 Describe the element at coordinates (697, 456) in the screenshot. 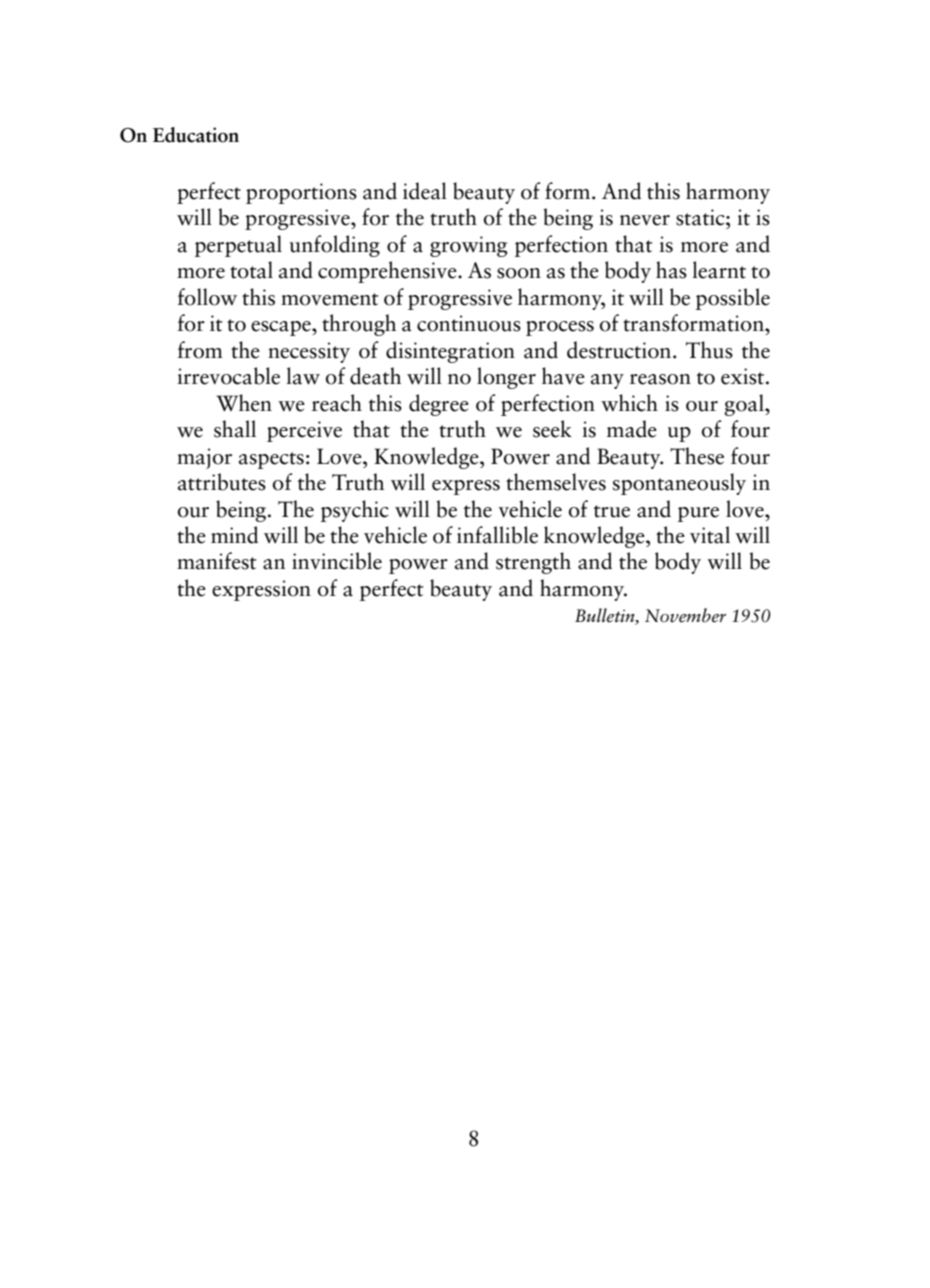

I see `These` at that location.
